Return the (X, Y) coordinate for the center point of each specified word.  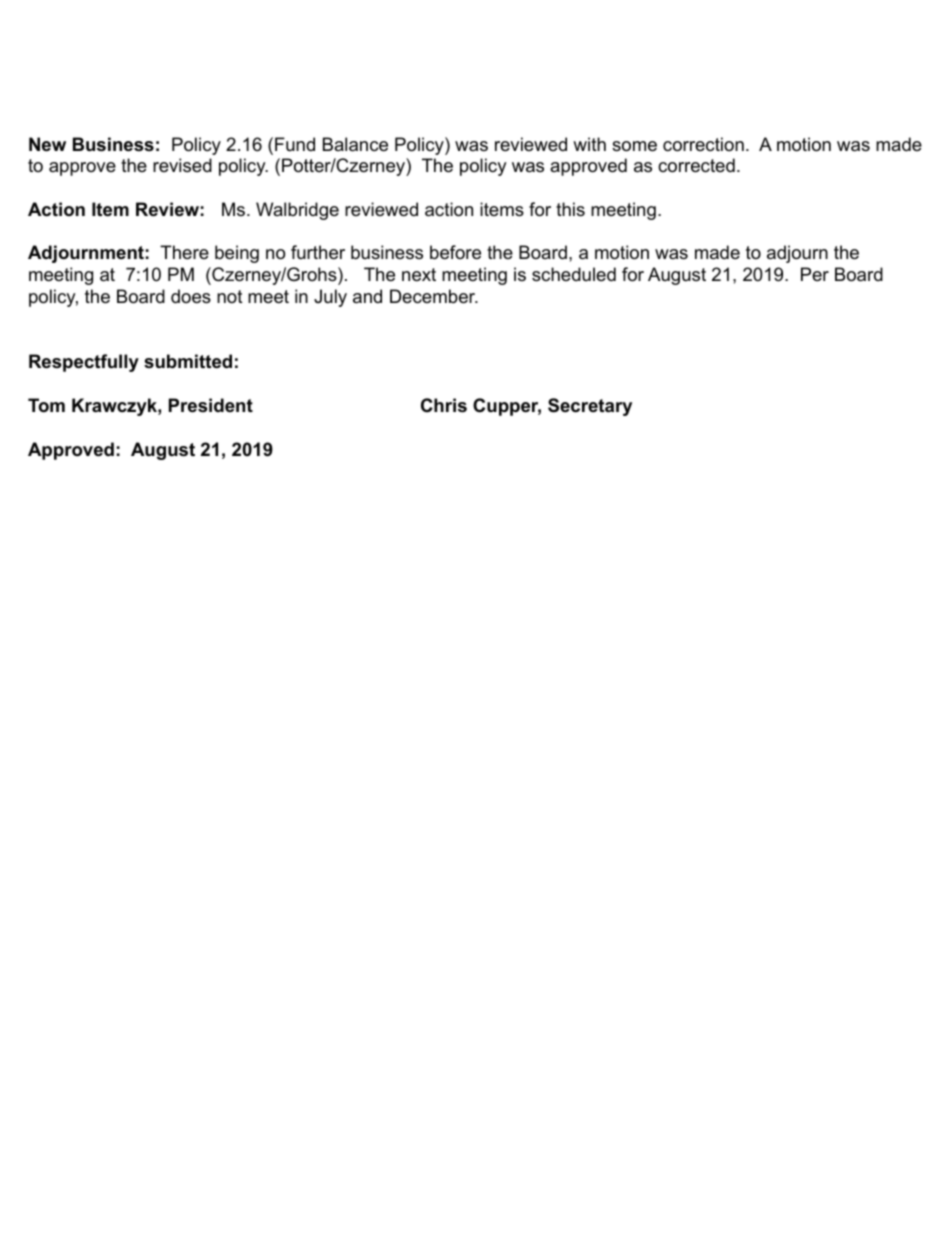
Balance (355, 144)
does (191, 296)
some (634, 146)
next (419, 275)
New (47, 144)
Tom (46, 405)
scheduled (574, 274)
